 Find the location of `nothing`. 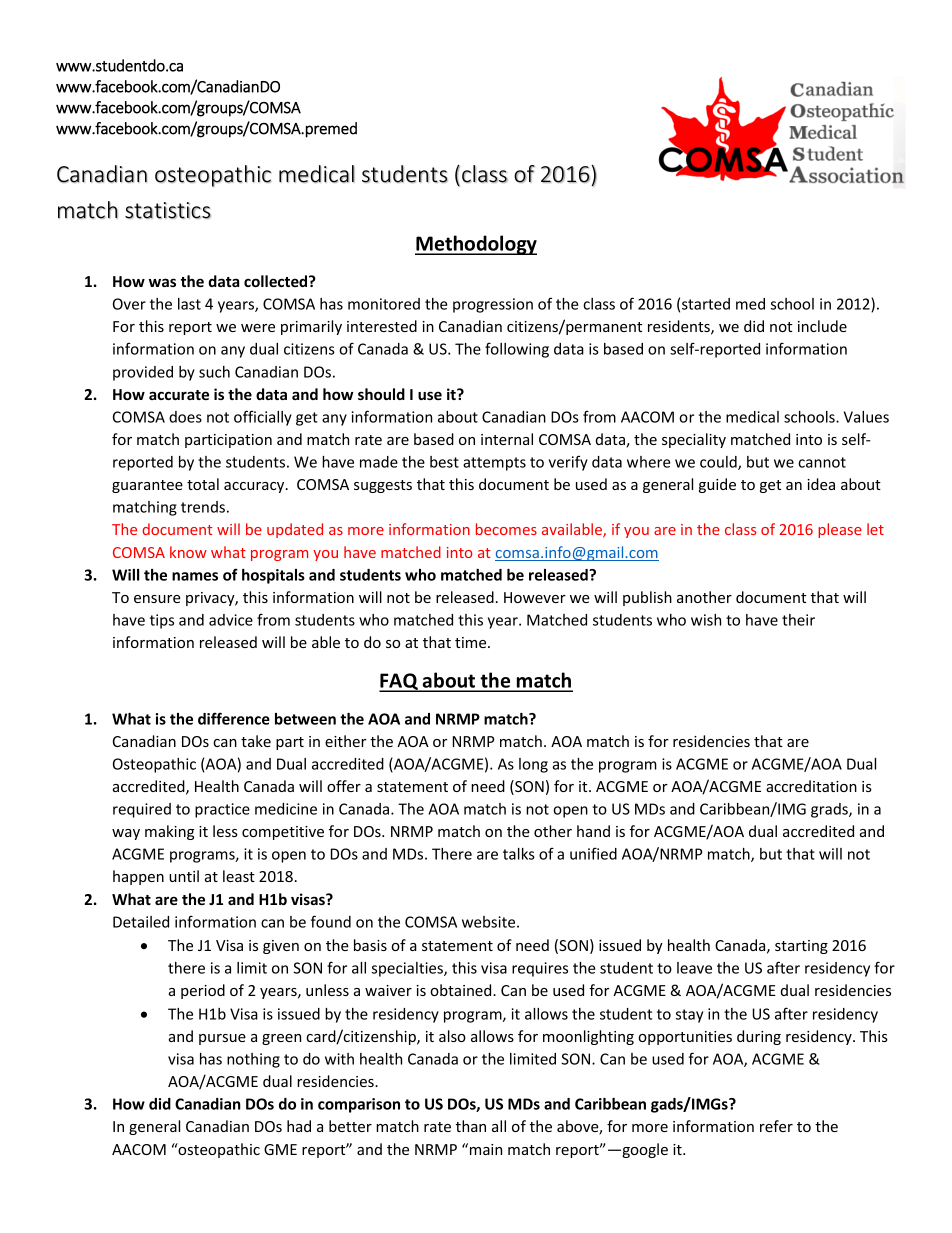

nothing is located at coordinates (253, 1060).
